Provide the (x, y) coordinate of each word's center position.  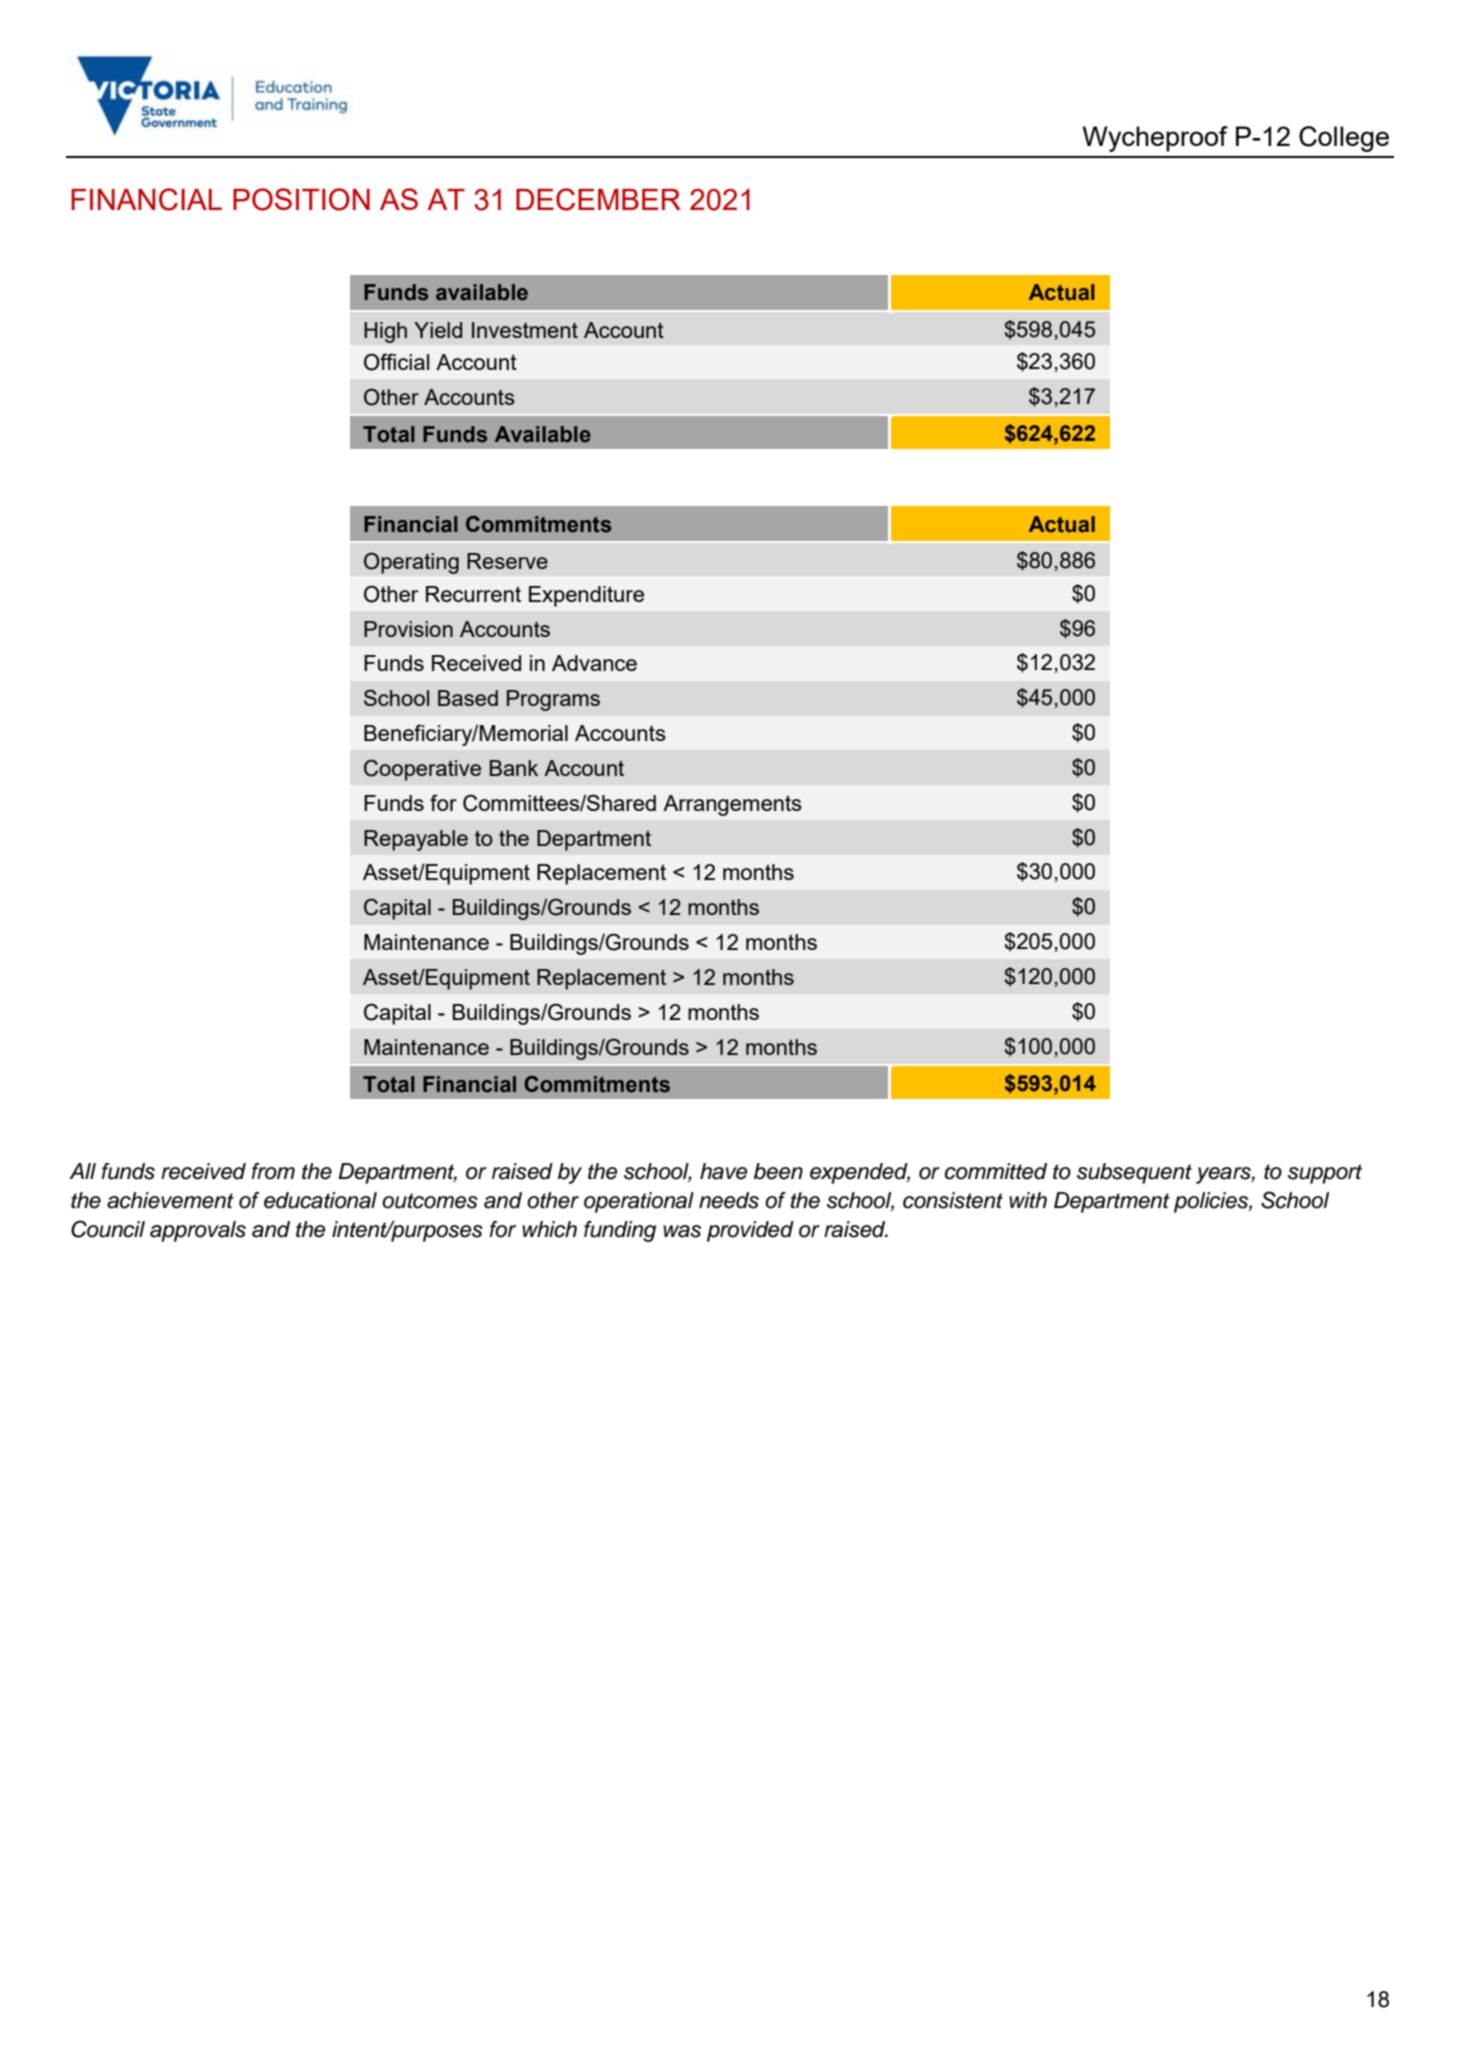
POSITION (301, 199)
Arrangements (732, 805)
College (1344, 139)
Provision (408, 629)
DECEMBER (598, 199)
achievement (170, 1200)
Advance (594, 663)
